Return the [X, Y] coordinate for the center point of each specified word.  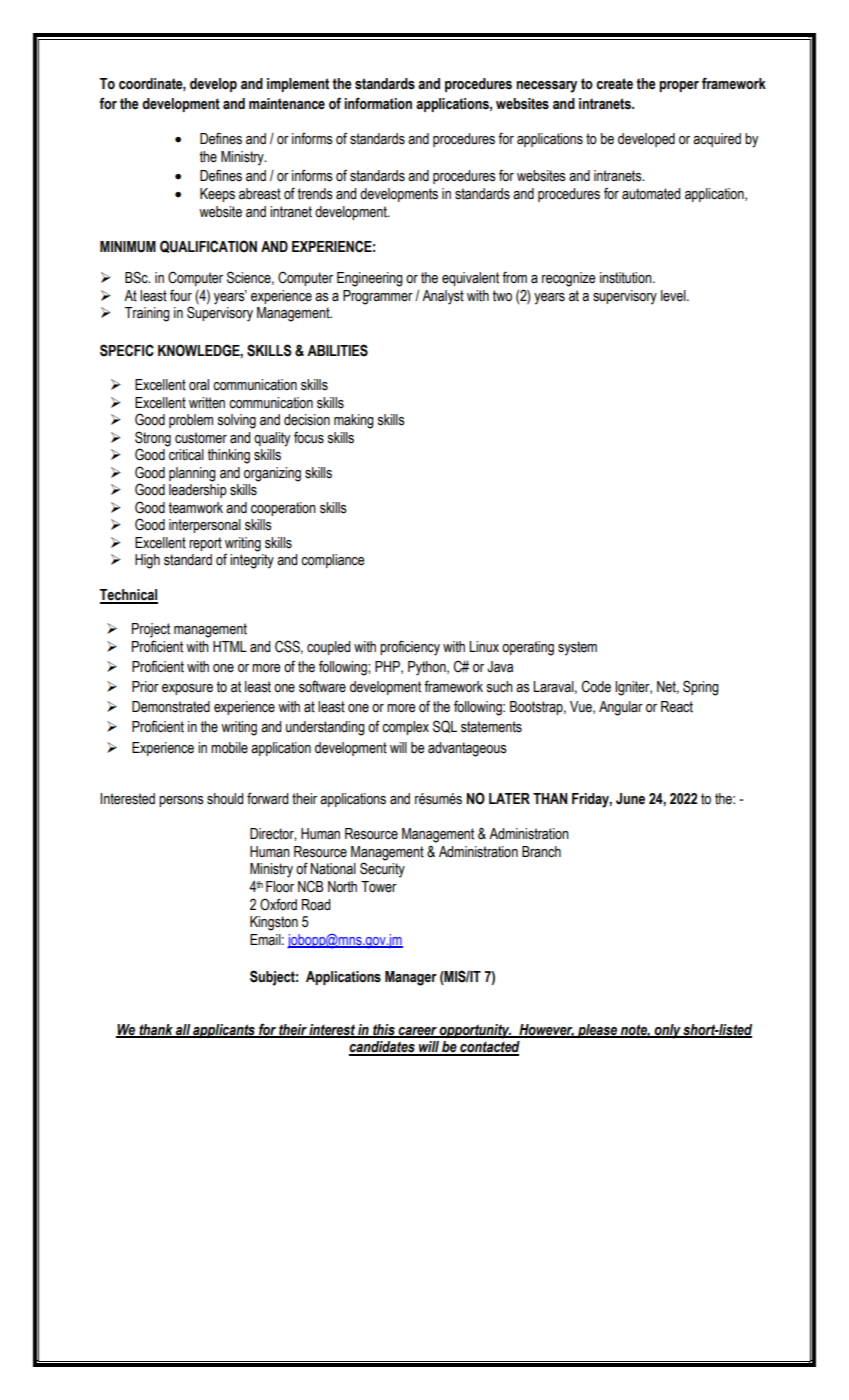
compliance [332, 561]
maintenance [287, 104]
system [577, 648]
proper [679, 86]
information [378, 103]
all [183, 1031]
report [205, 544]
